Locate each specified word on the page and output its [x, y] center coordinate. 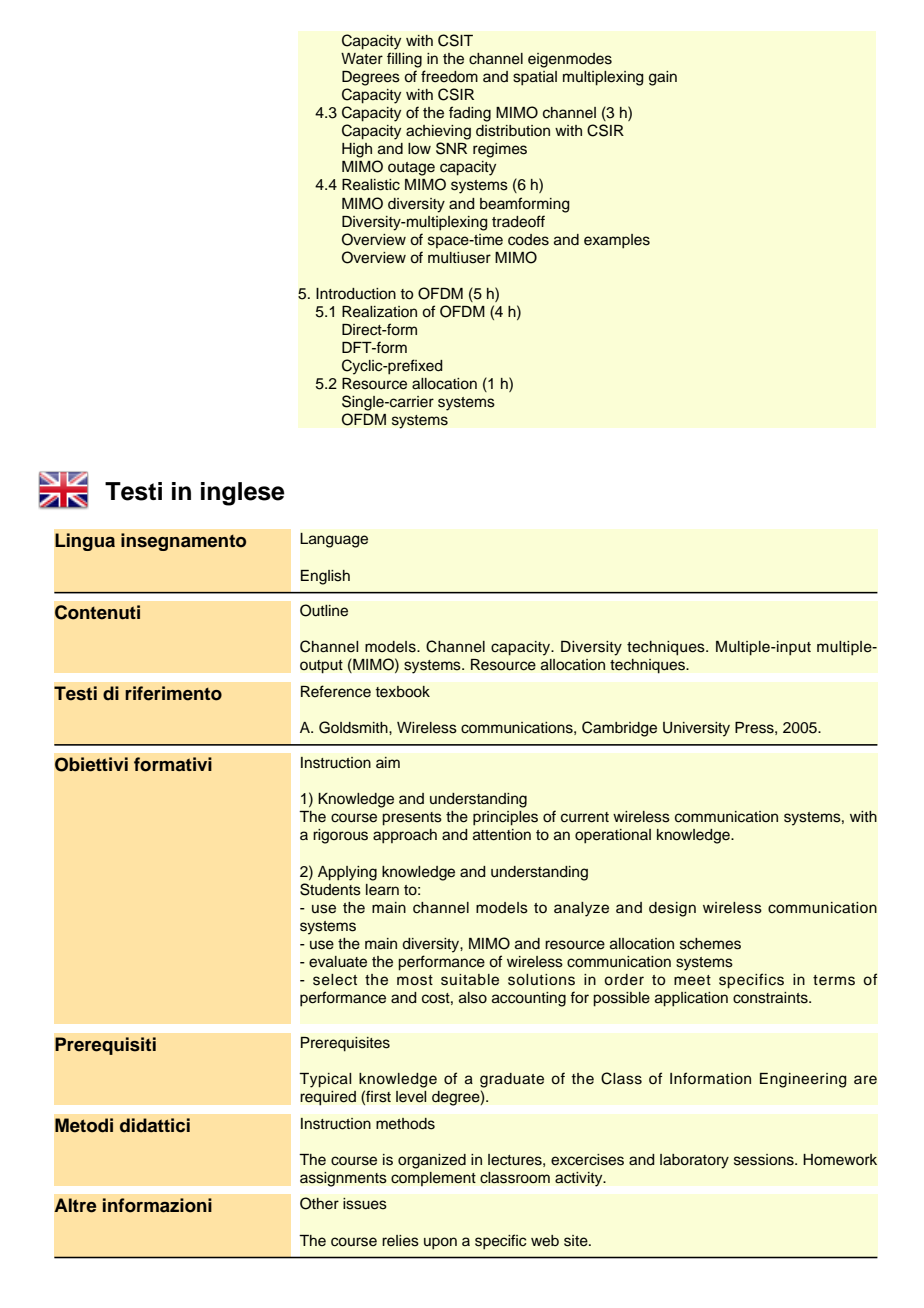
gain [663, 78]
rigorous [340, 836]
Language [334, 540]
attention [502, 835]
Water [362, 58]
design [672, 909]
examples [617, 241]
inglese [243, 494]
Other [319, 1203]
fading [470, 114]
